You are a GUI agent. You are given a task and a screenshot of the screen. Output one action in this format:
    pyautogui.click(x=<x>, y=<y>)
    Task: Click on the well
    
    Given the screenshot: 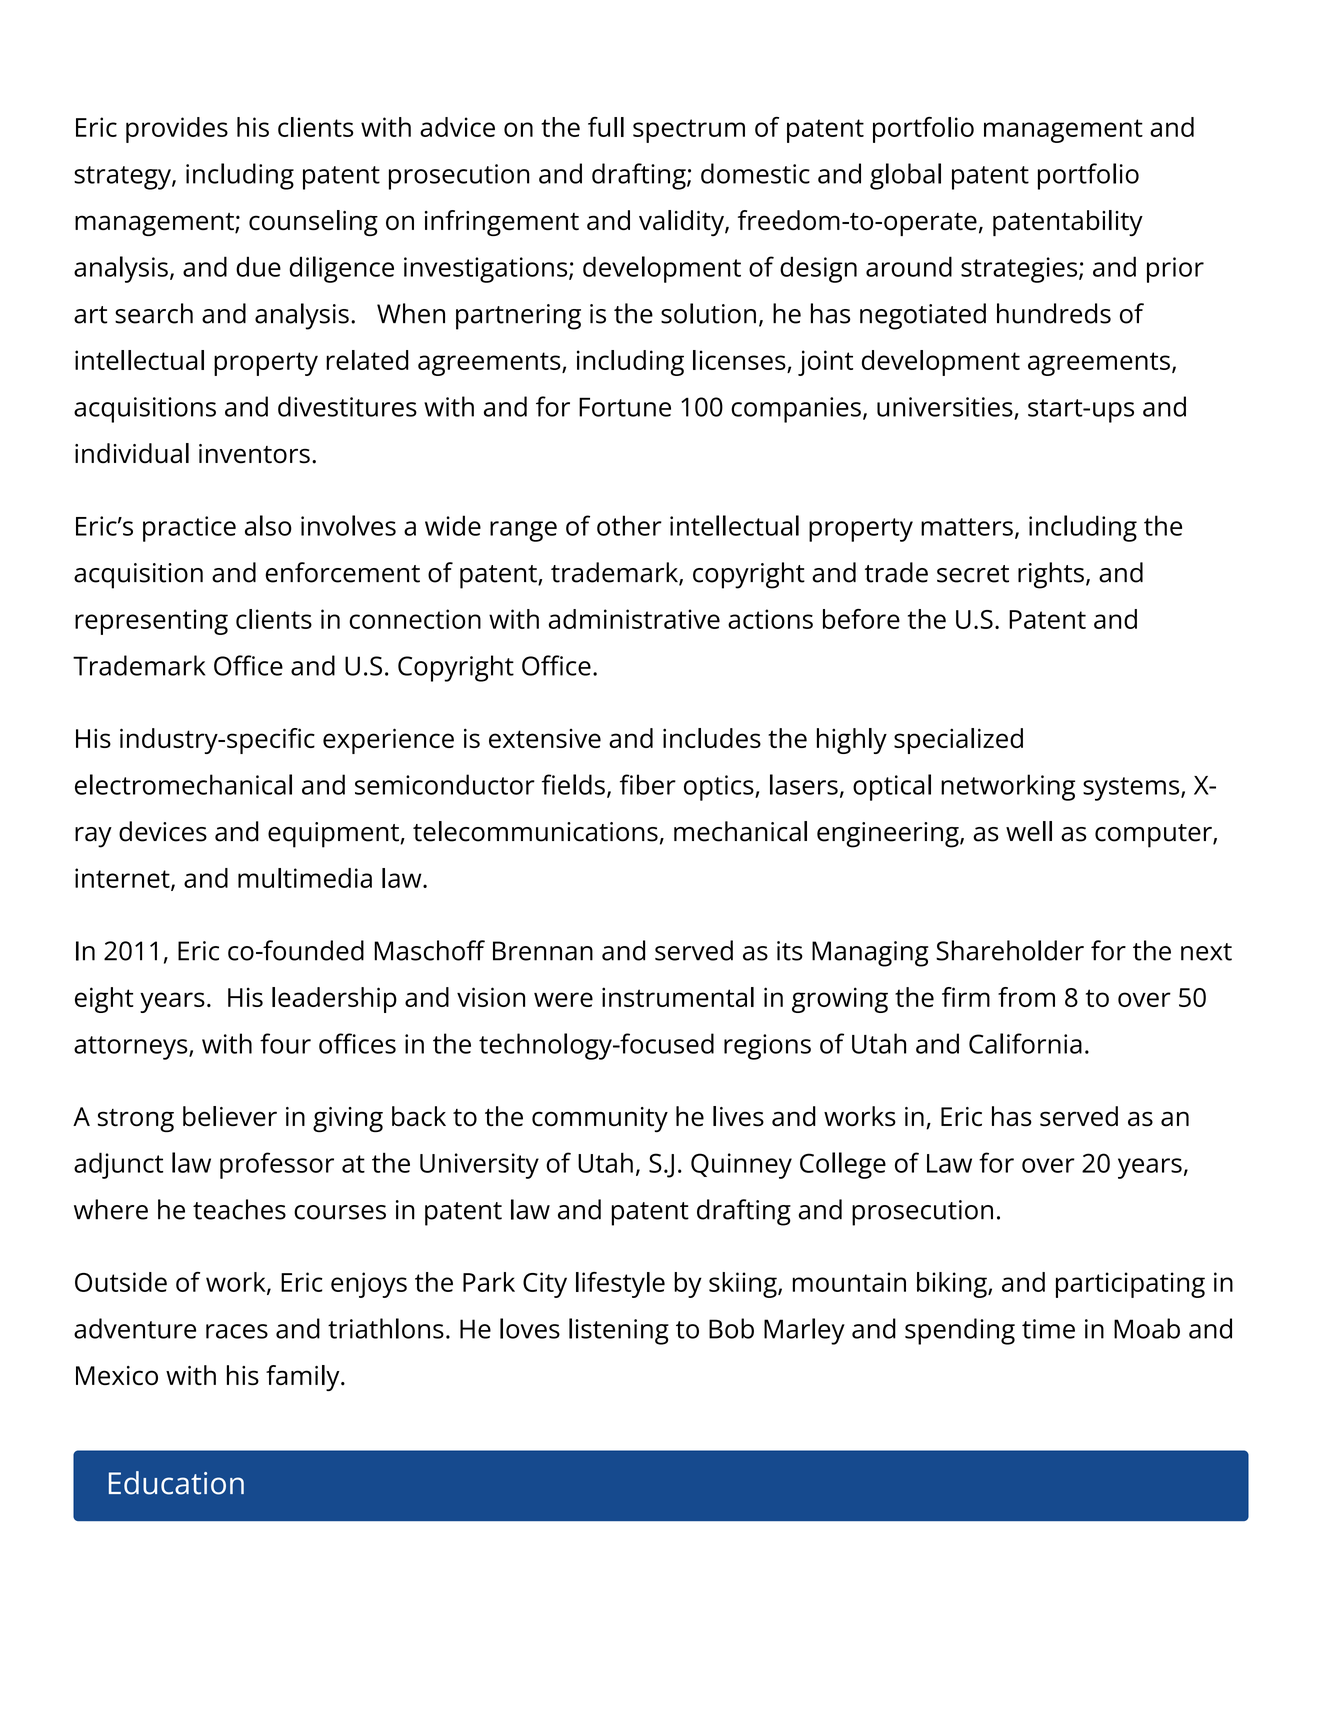 What is the action you would take?
    pyautogui.click(x=1029, y=831)
